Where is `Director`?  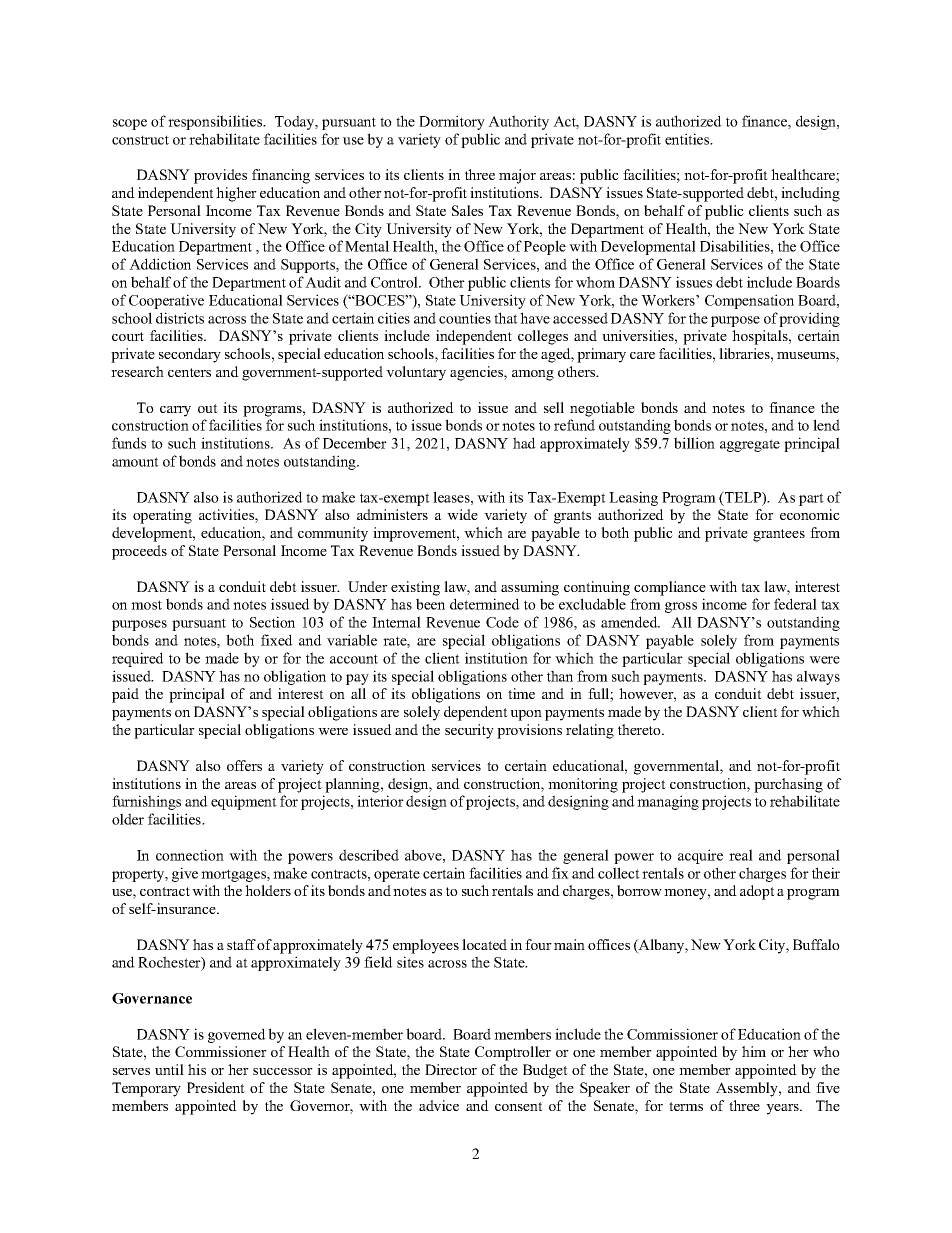 Director is located at coordinates (451, 1069).
